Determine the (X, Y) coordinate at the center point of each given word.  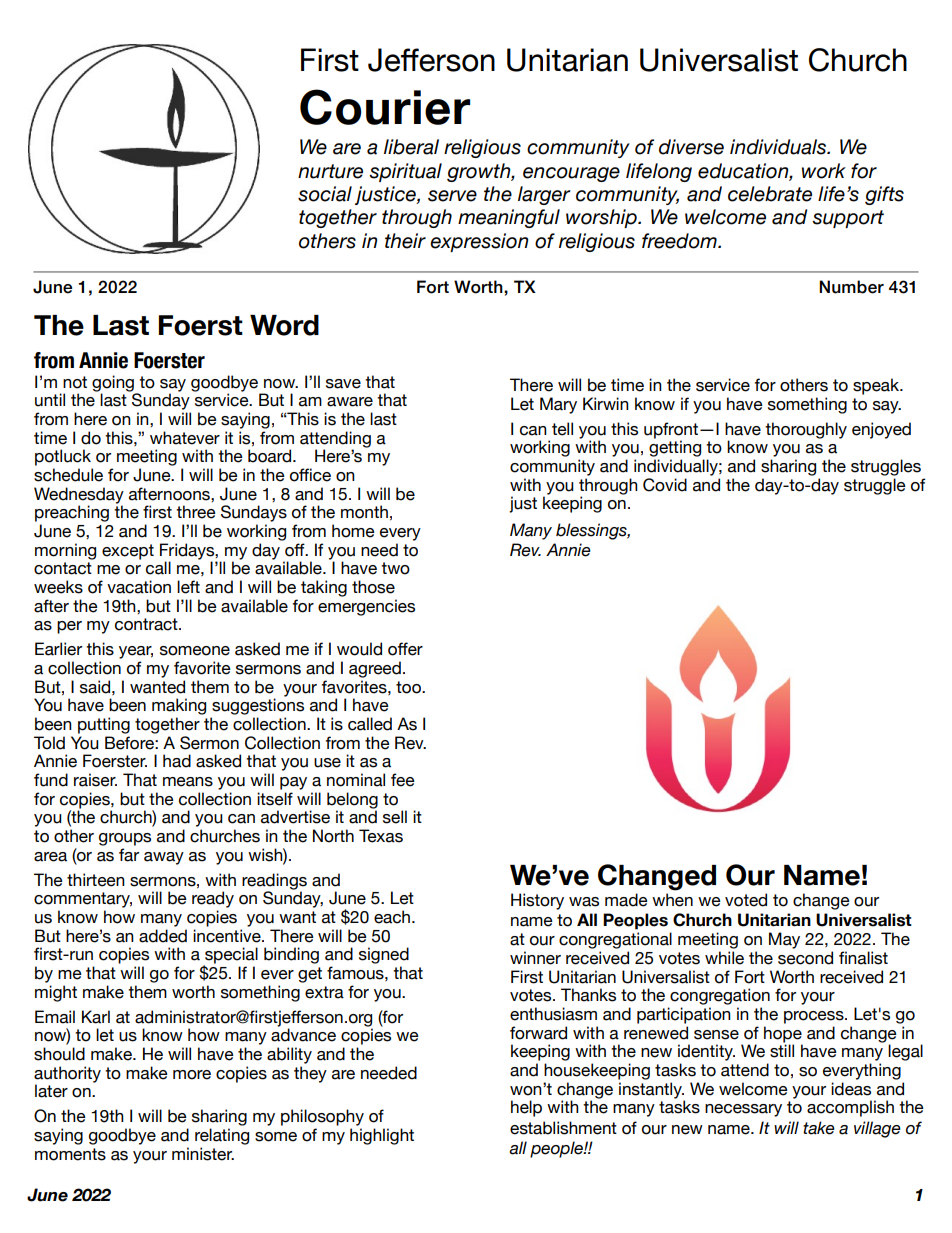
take (819, 1128)
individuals (779, 147)
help (526, 1108)
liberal (411, 147)
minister (203, 1154)
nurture (330, 171)
